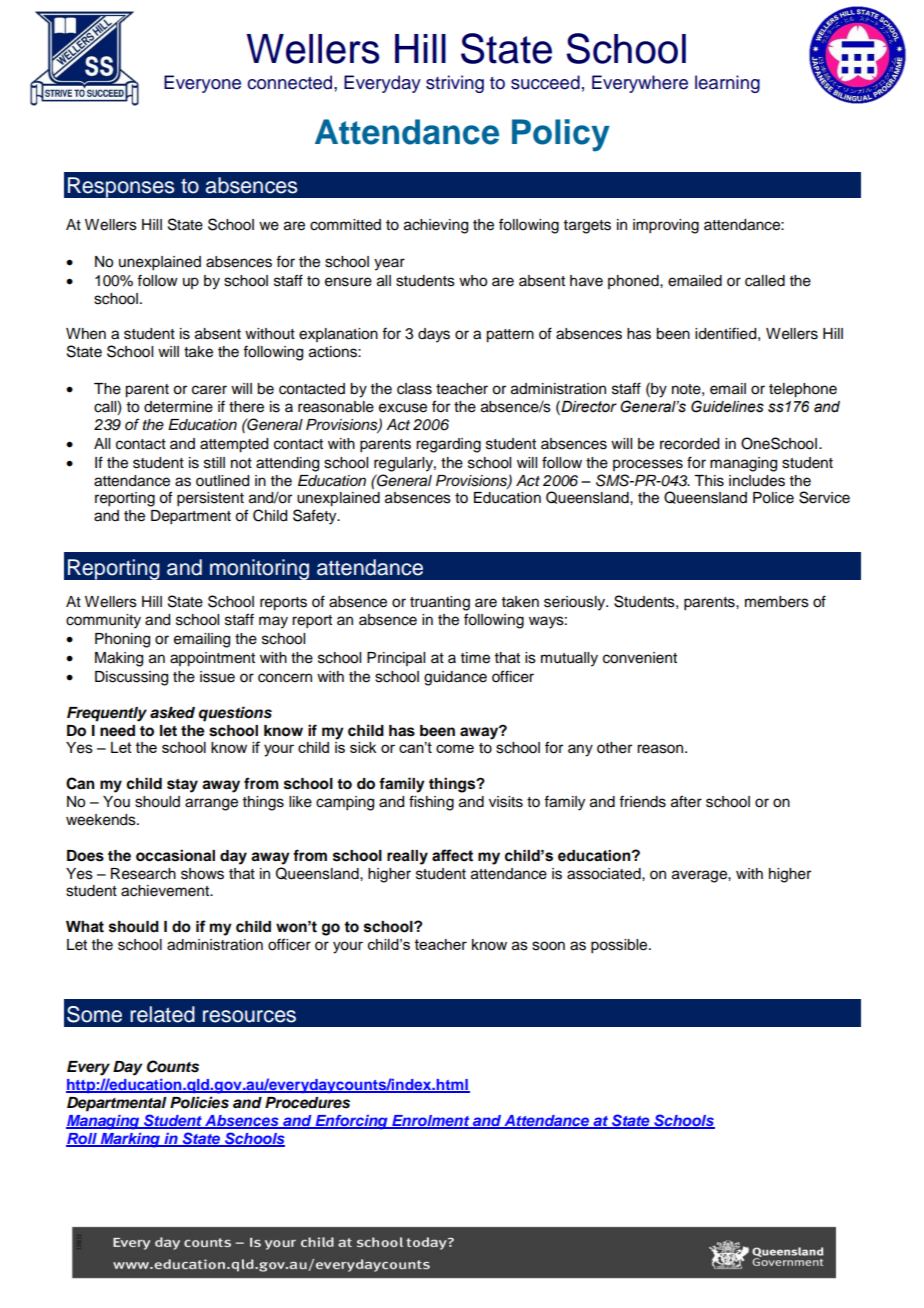 Image resolution: width=924 pixels, height=1308 pixels. Describe the element at coordinates (686, 801) in the screenshot. I see `after` at that location.
